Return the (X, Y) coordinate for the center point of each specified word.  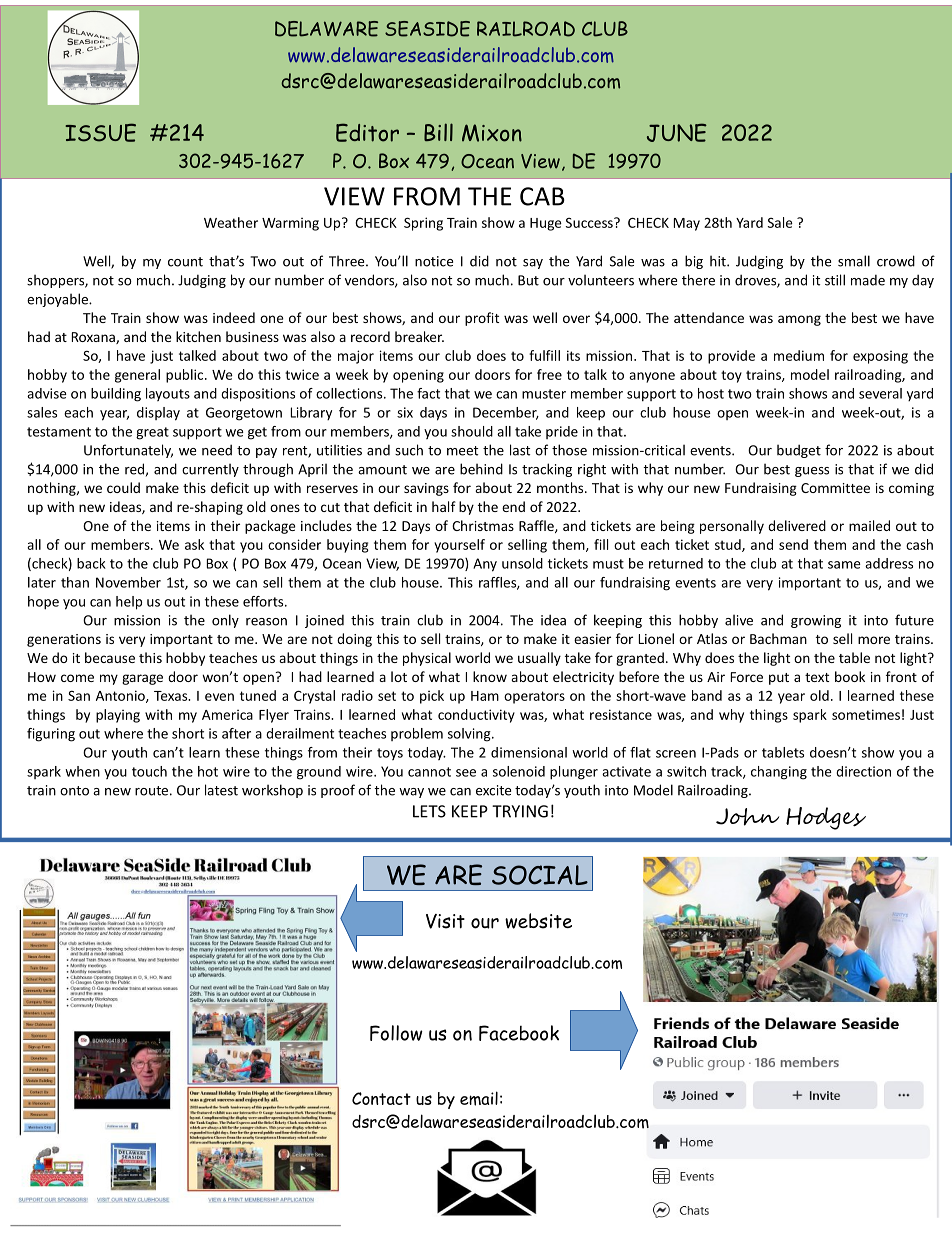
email (479, 1098)
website (538, 921)
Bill (438, 132)
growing (816, 621)
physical (427, 659)
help (129, 603)
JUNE (677, 132)
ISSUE (100, 132)
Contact (381, 1098)
